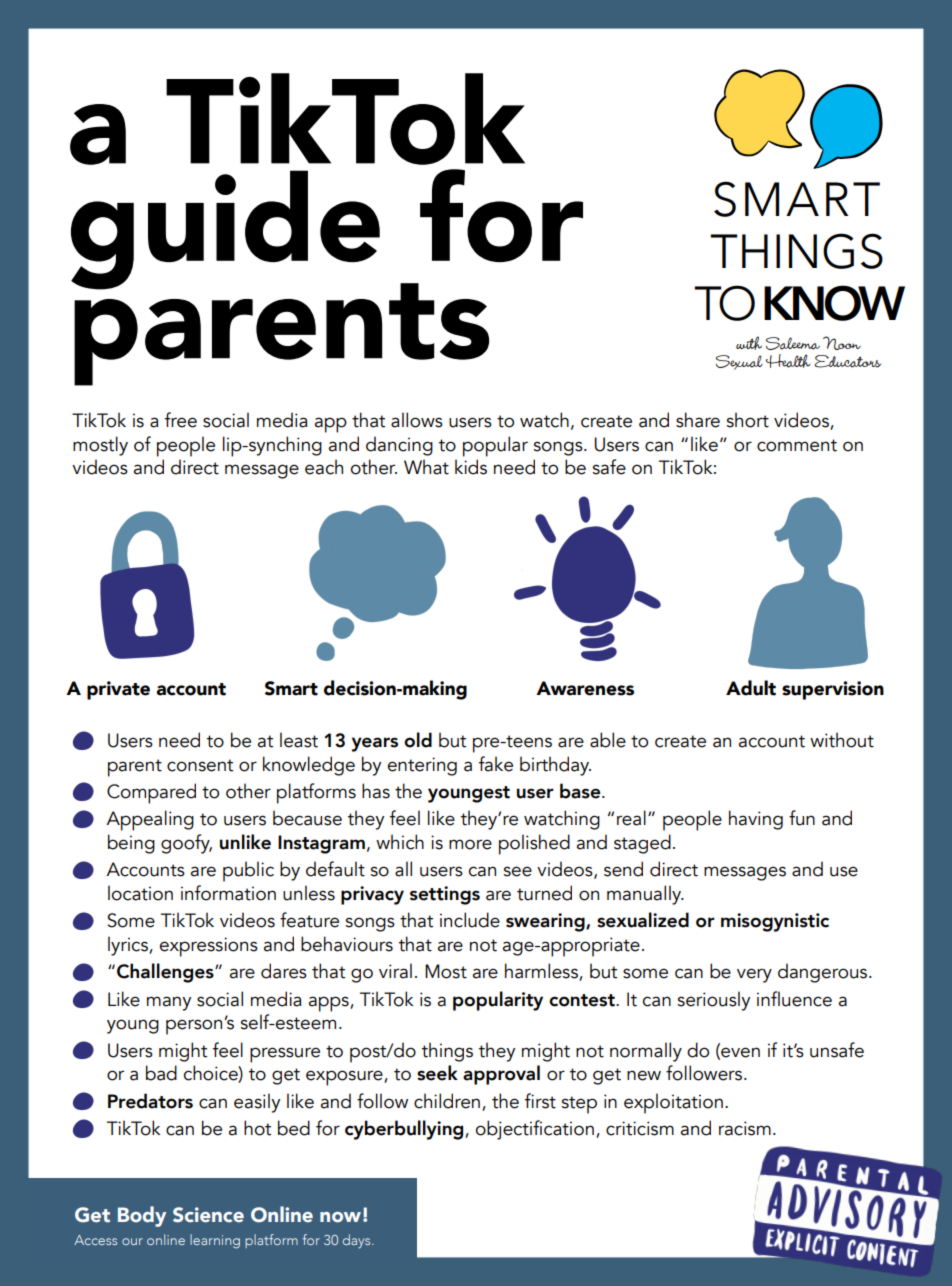 The height and width of the screenshot is (1286, 952). I want to click on Noon, so click(842, 343).
